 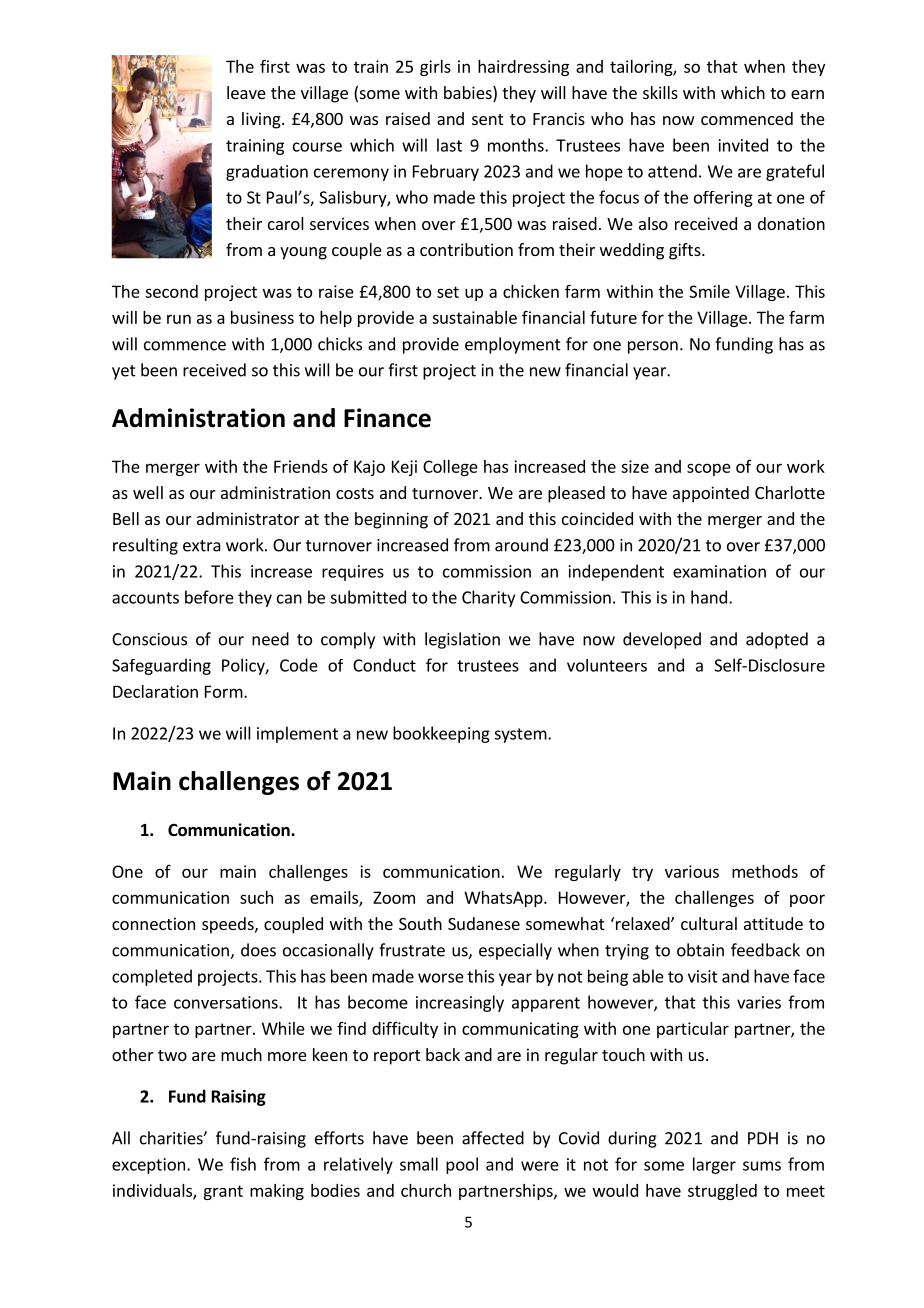 What do you see at coordinates (256, 897) in the document?
I see `such` at bounding box center [256, 897].
